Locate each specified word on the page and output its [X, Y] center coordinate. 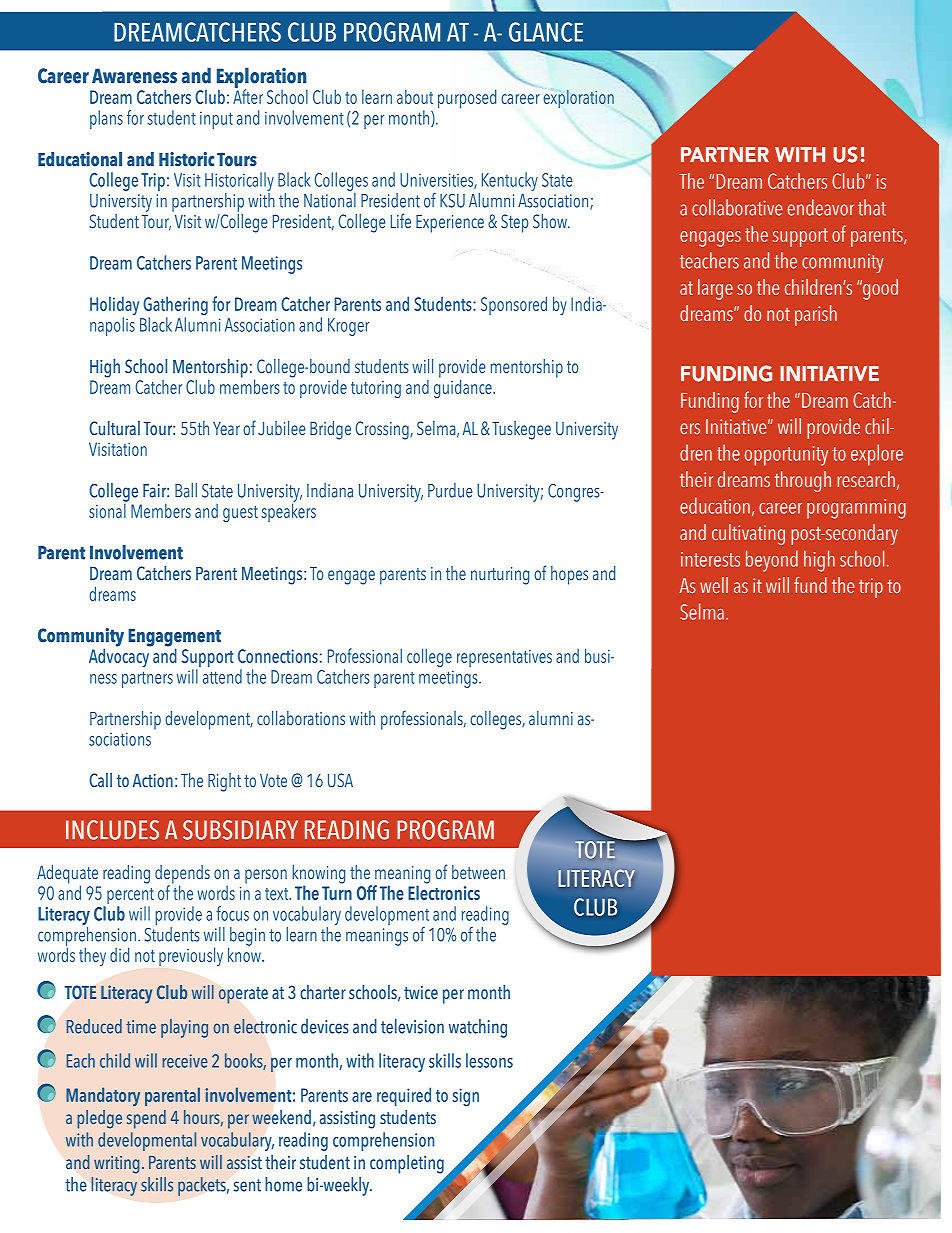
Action [153, 780]
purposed [467, 98]
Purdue [450, 490]
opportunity [786, 456]
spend [146, 1119]
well [714, 585]
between [478, 872]
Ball [186, 490]
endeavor [821, 207]
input [216, 120]
